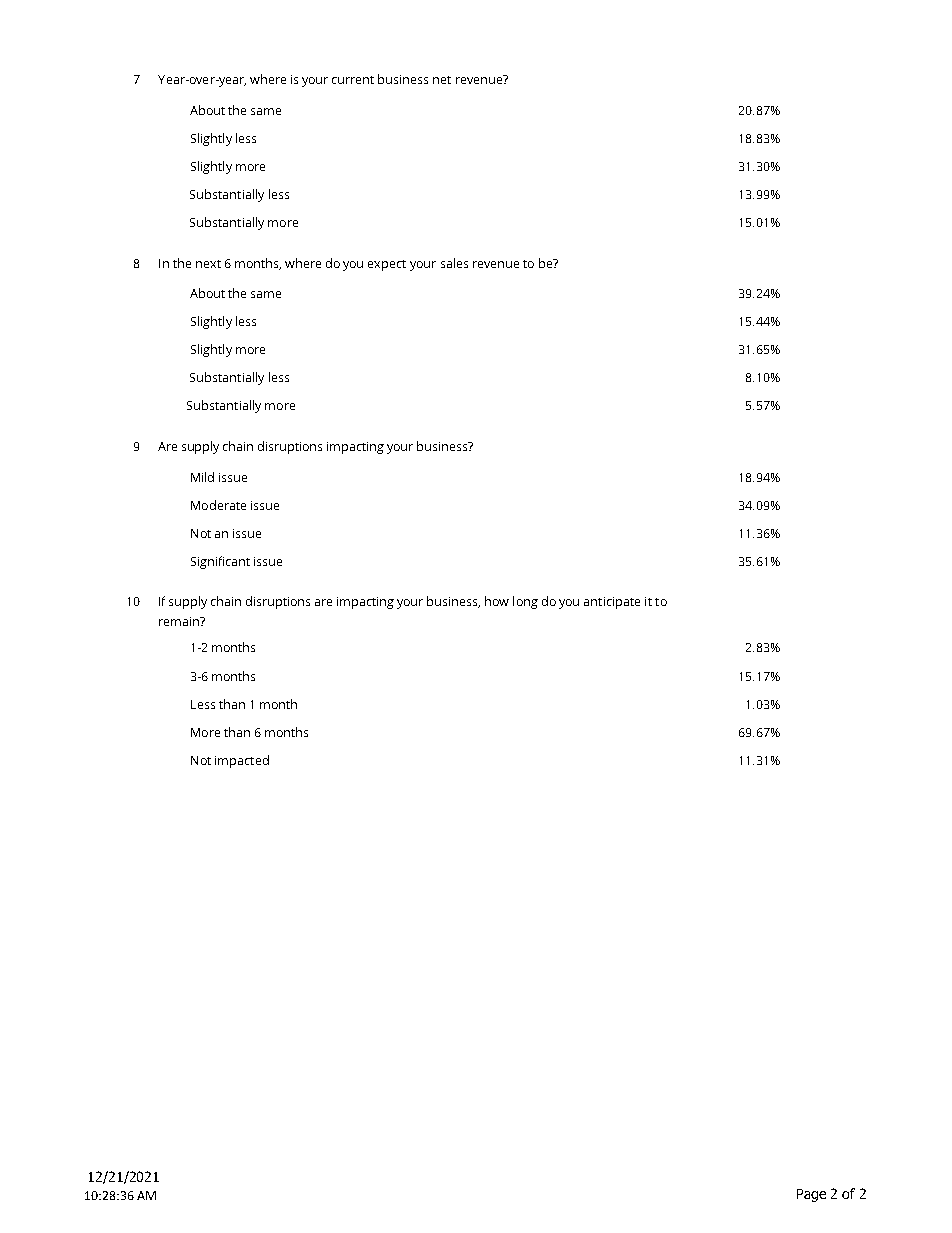 The height and width of the screenshot is (1233, 952). I want to click on net, so click(442, 80).
